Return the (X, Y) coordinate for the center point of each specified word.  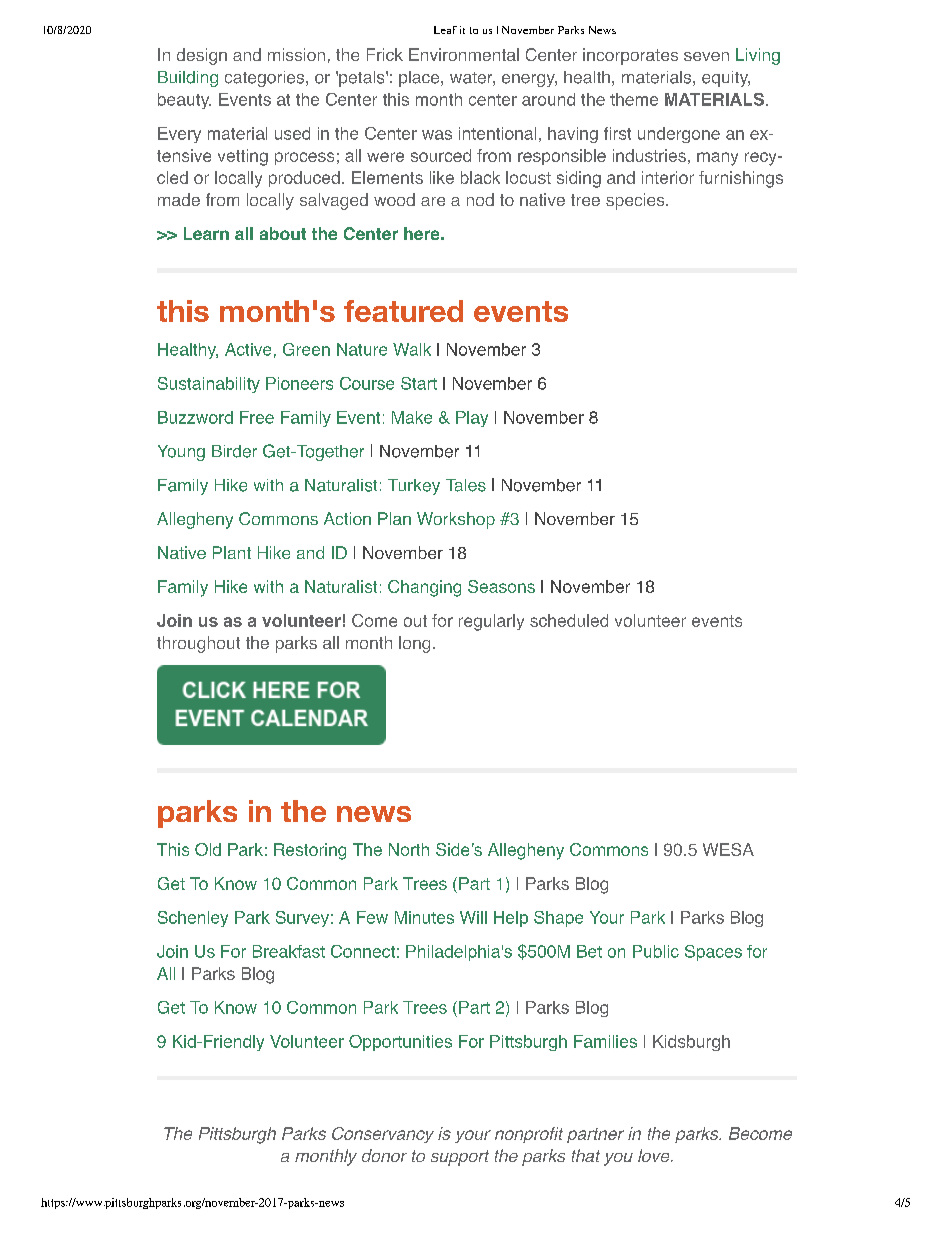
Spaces (713, 953)
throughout (198, 644)
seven (706, 56)
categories (266, 79)
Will (473, 917)
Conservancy (383, 1135)
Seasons (501, 586)
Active (248, 349)
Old (208, 849)
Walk (412, 349)
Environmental (464, 54)
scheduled (569, 620)
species (636, 201)
